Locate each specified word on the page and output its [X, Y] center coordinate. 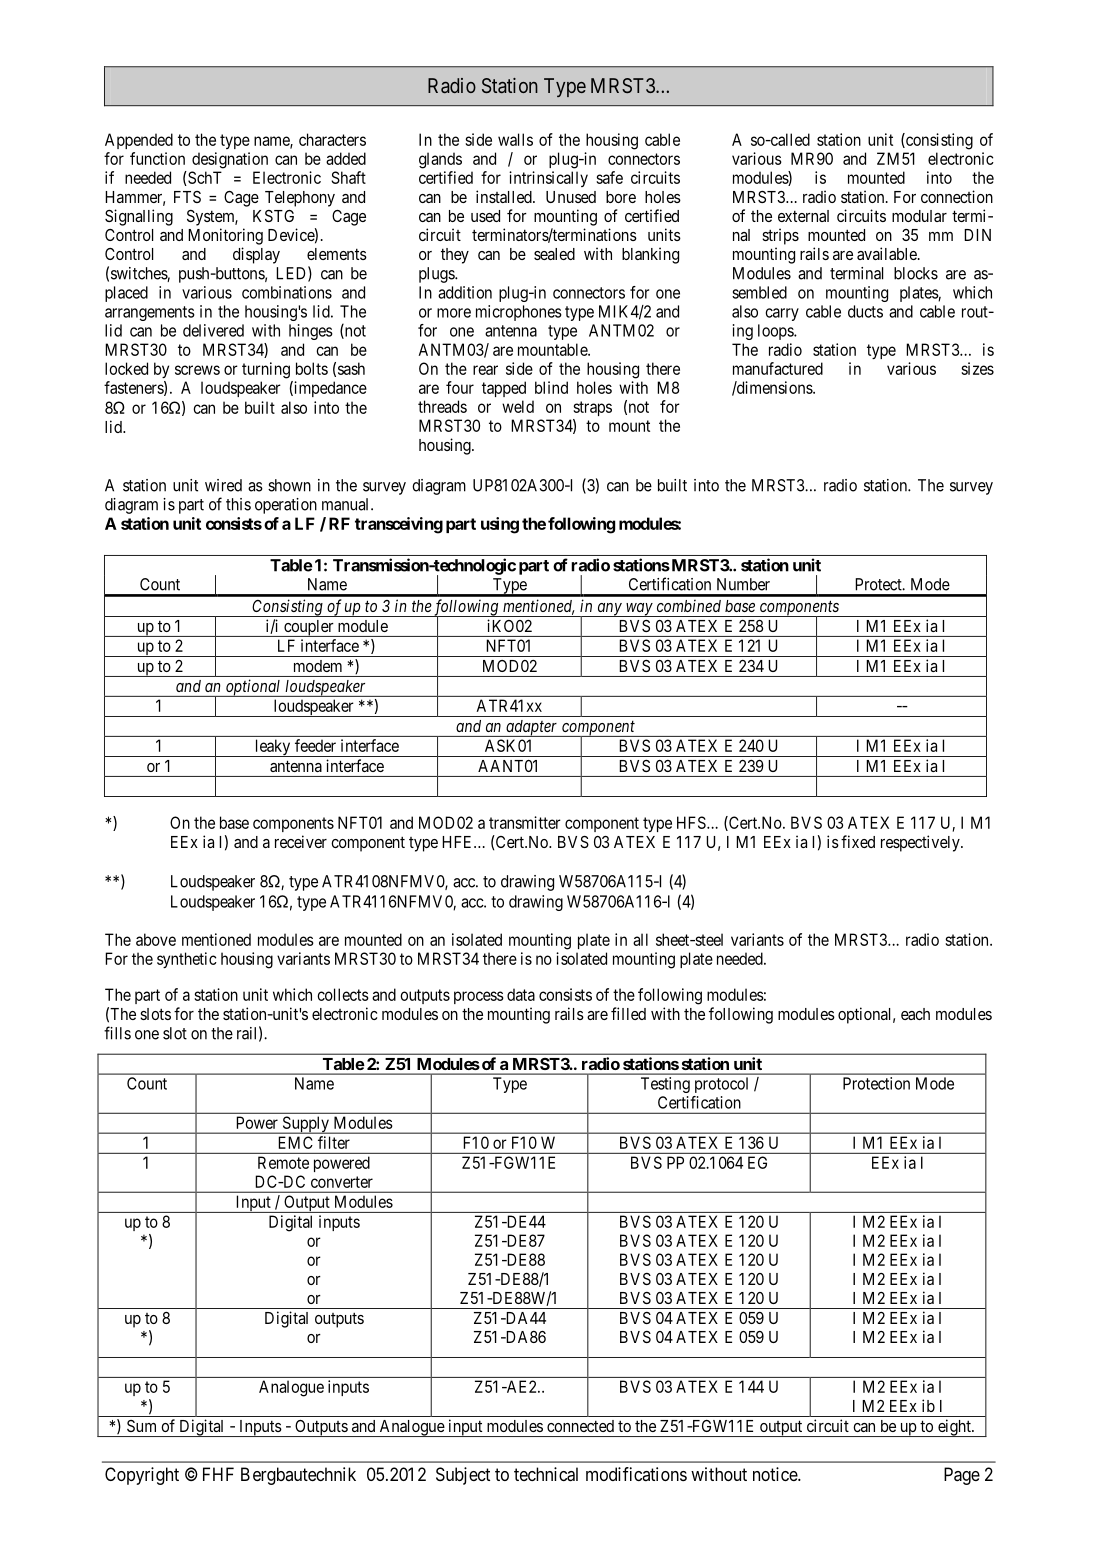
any [609, 610]
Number [743, 584]
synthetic [187, 960]
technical [546, 1474]
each [915, 1014]
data [521, 994]
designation [230, 160]
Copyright [142, 1476]
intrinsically [548, 179]
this [238, 504]
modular [919, 216]
